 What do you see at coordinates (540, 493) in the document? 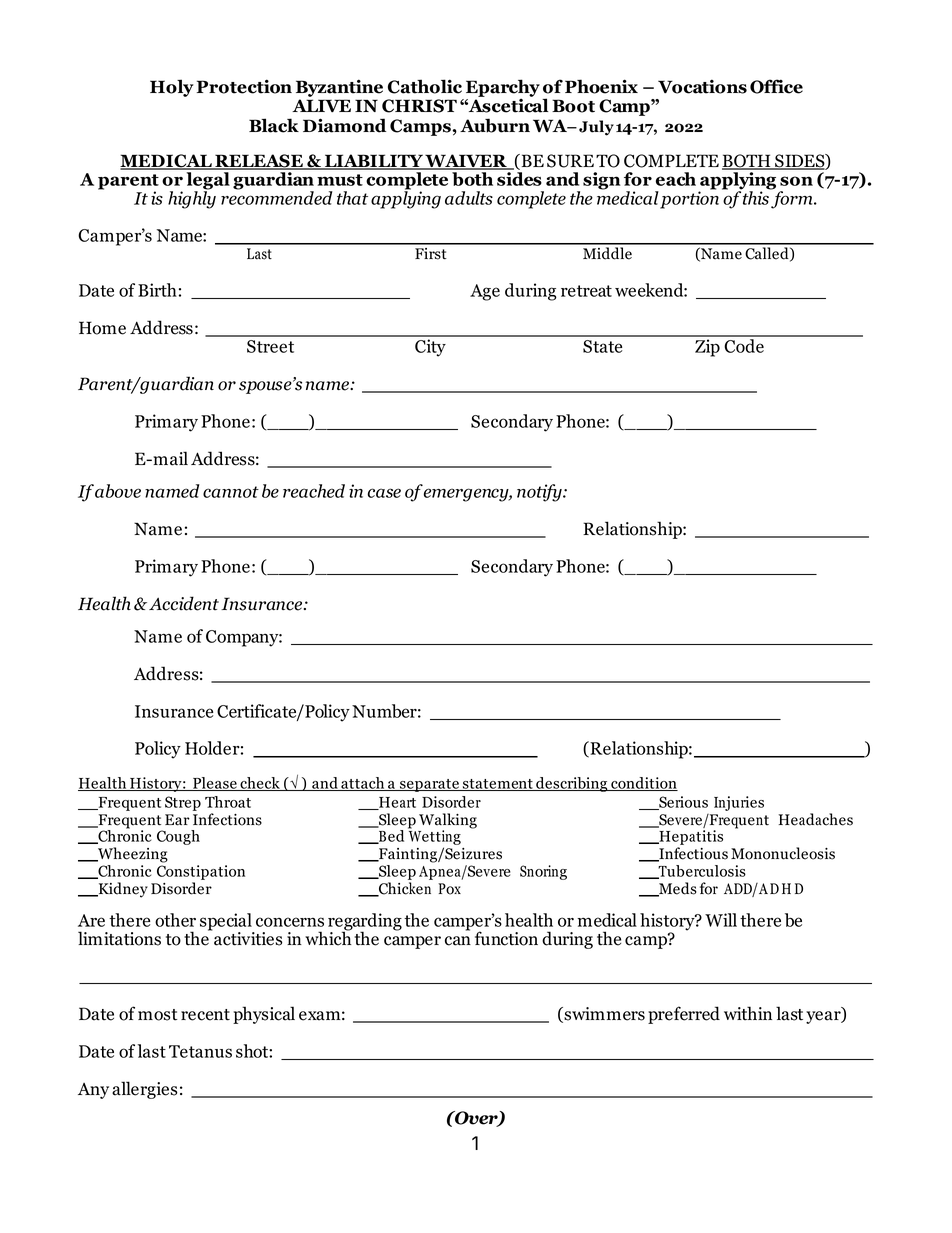
I see `notify` at bounding box center [540, 493].
